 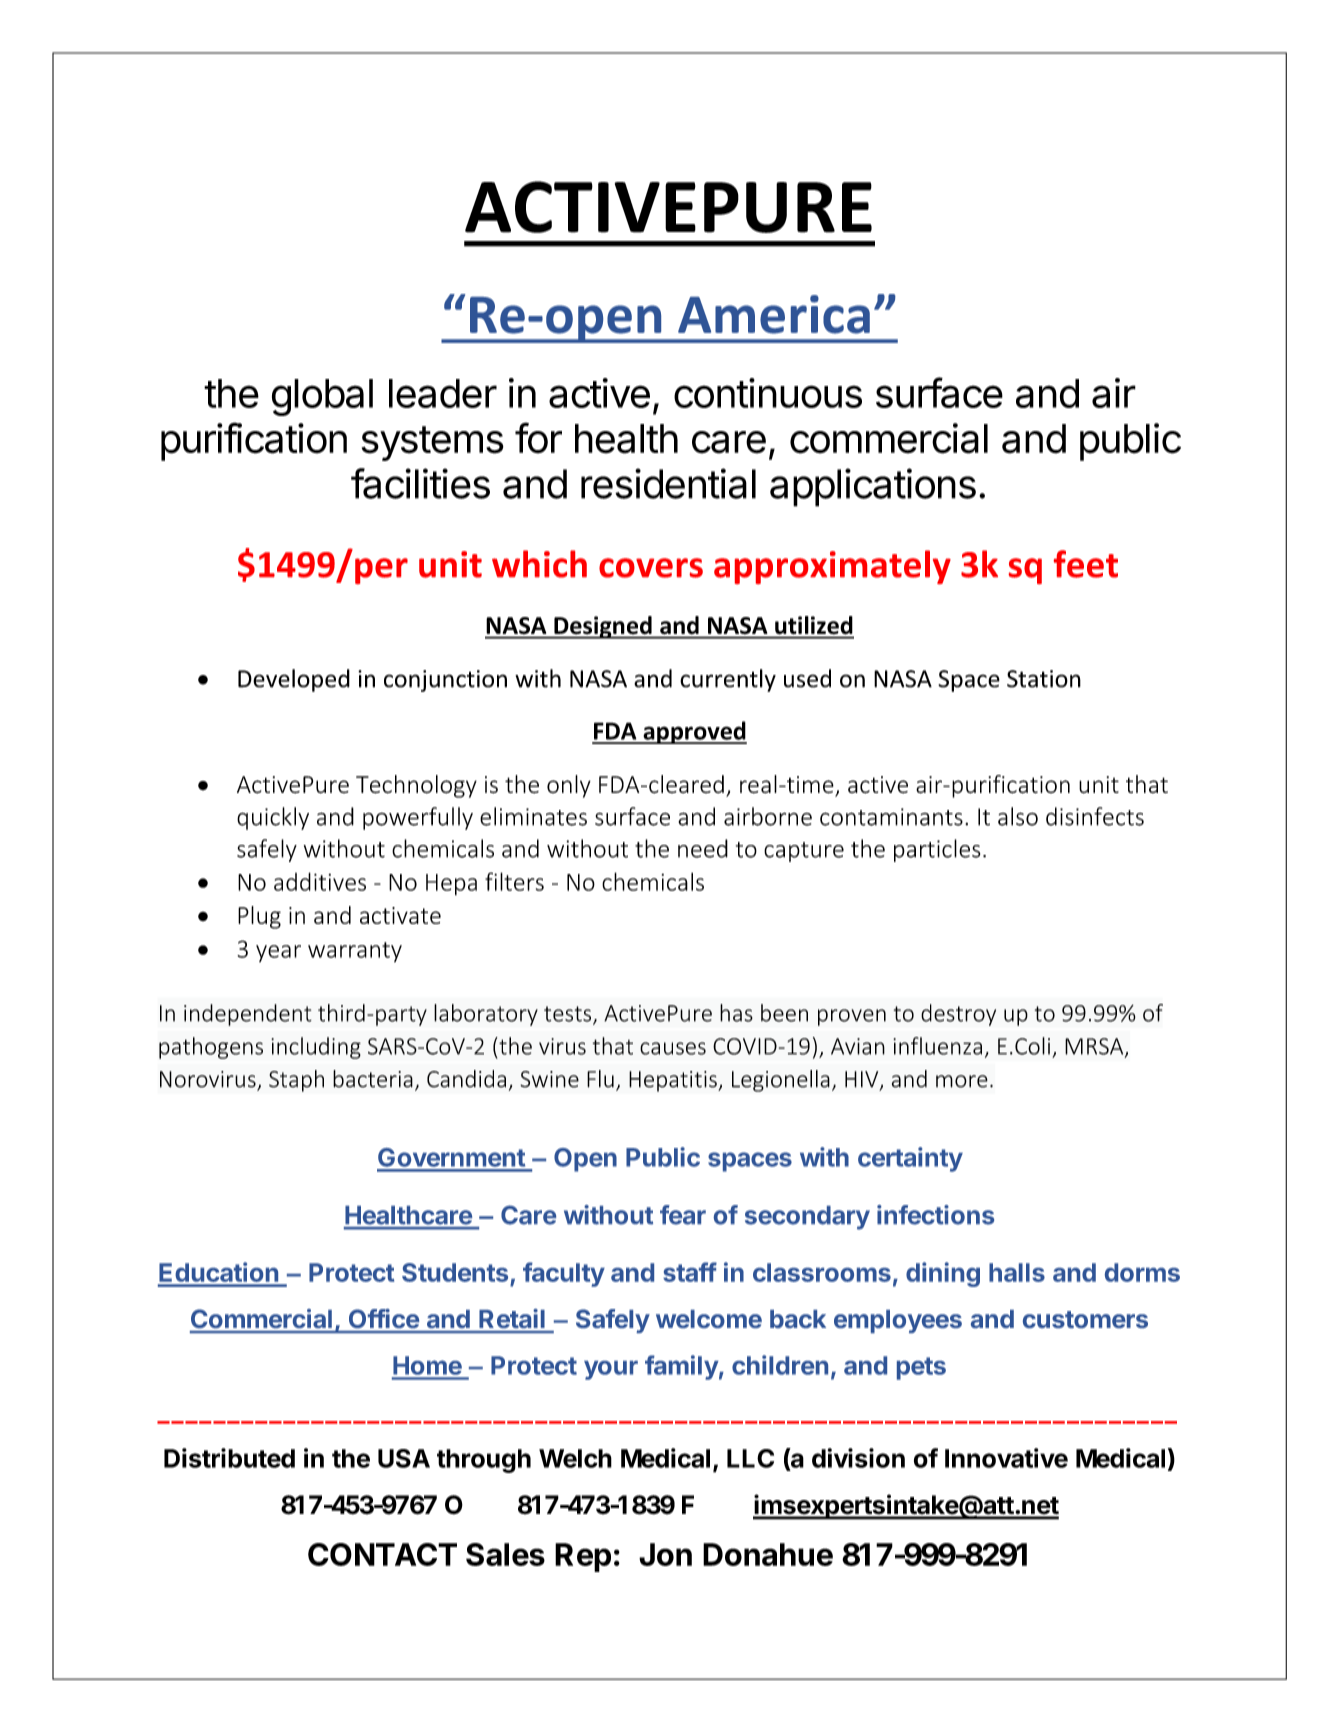 What do you see at coordinates (873, 487) in the image?
I see `applications` at bounding box center [873, 487].
